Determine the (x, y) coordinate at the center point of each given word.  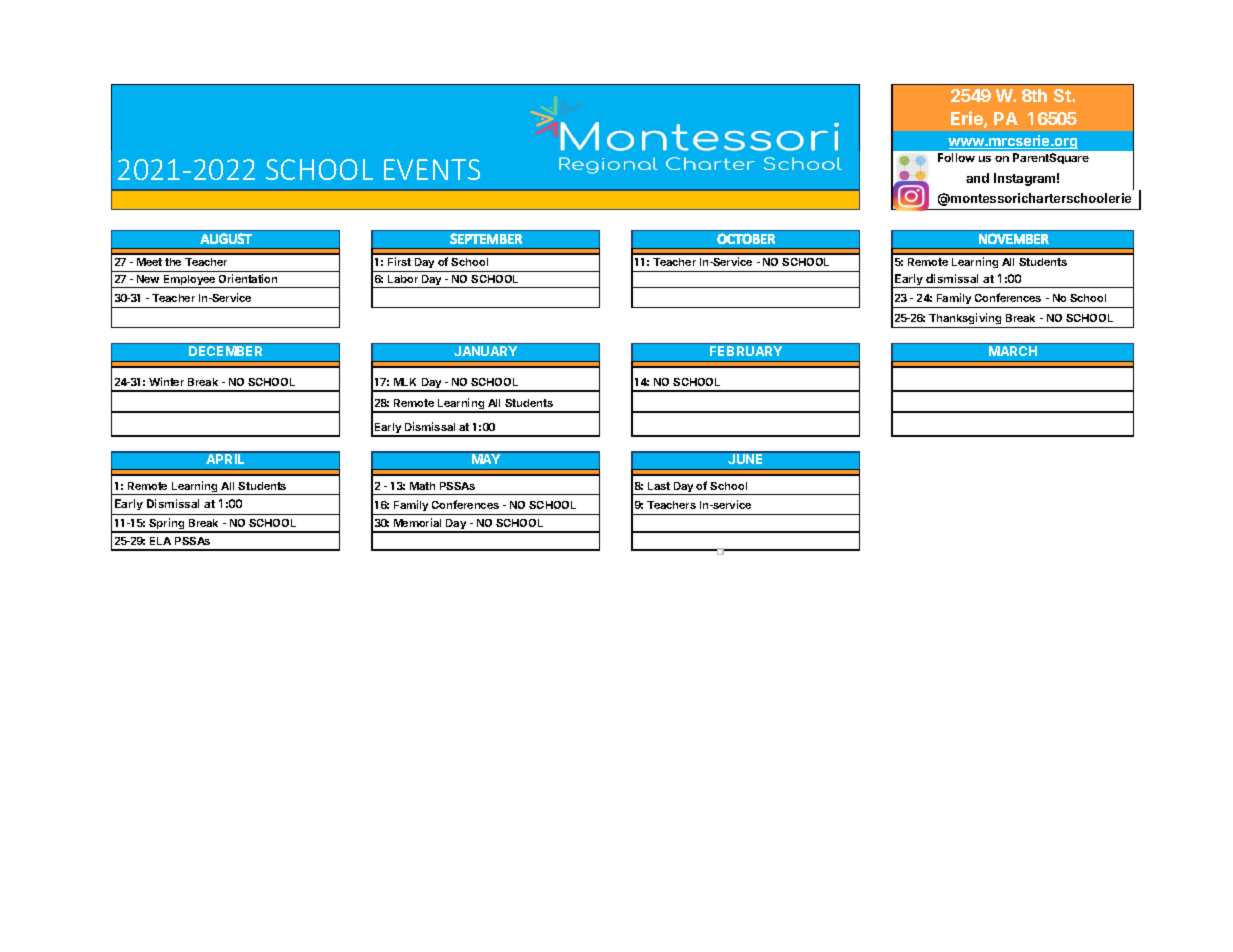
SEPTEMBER (486, 238)
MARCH (1013, 351)
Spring (167, 525)
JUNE (745, 459)
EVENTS (432, 169)
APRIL (225, 459)
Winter (166, 381)
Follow (956, 157)
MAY (486, 459)
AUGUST (226, 238)
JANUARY (485, 351)
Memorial (417, 522)
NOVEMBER (1014, 238)
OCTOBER (746, 238)
